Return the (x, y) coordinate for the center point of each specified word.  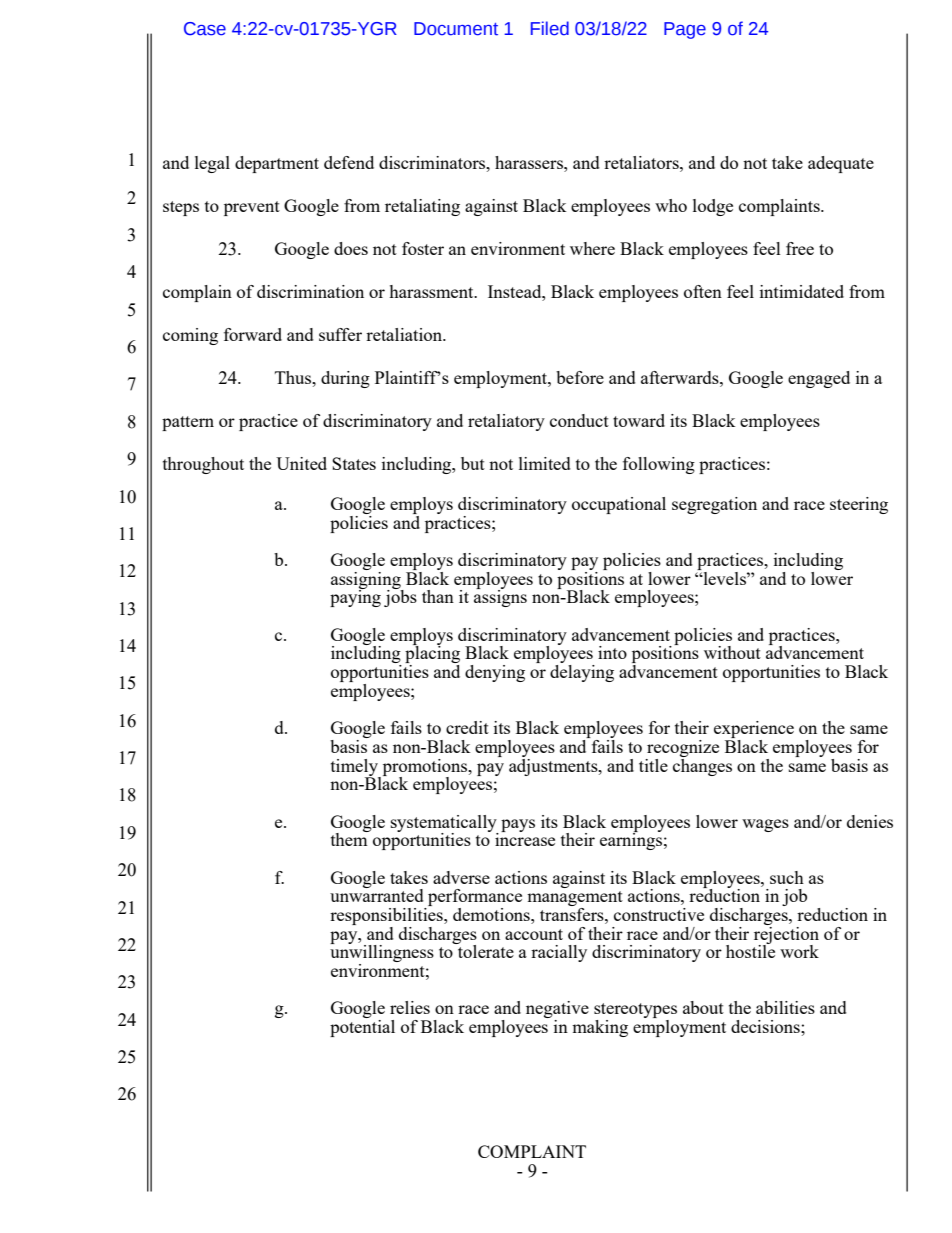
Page (685, 30)
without (732, 652)
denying (495, 673)
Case (205, 29)
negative (557, 1011)
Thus (294, 377)
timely (356, 768)
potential (362, 1028)
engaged (819, 379)
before (580, 377)
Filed (550, 28)
